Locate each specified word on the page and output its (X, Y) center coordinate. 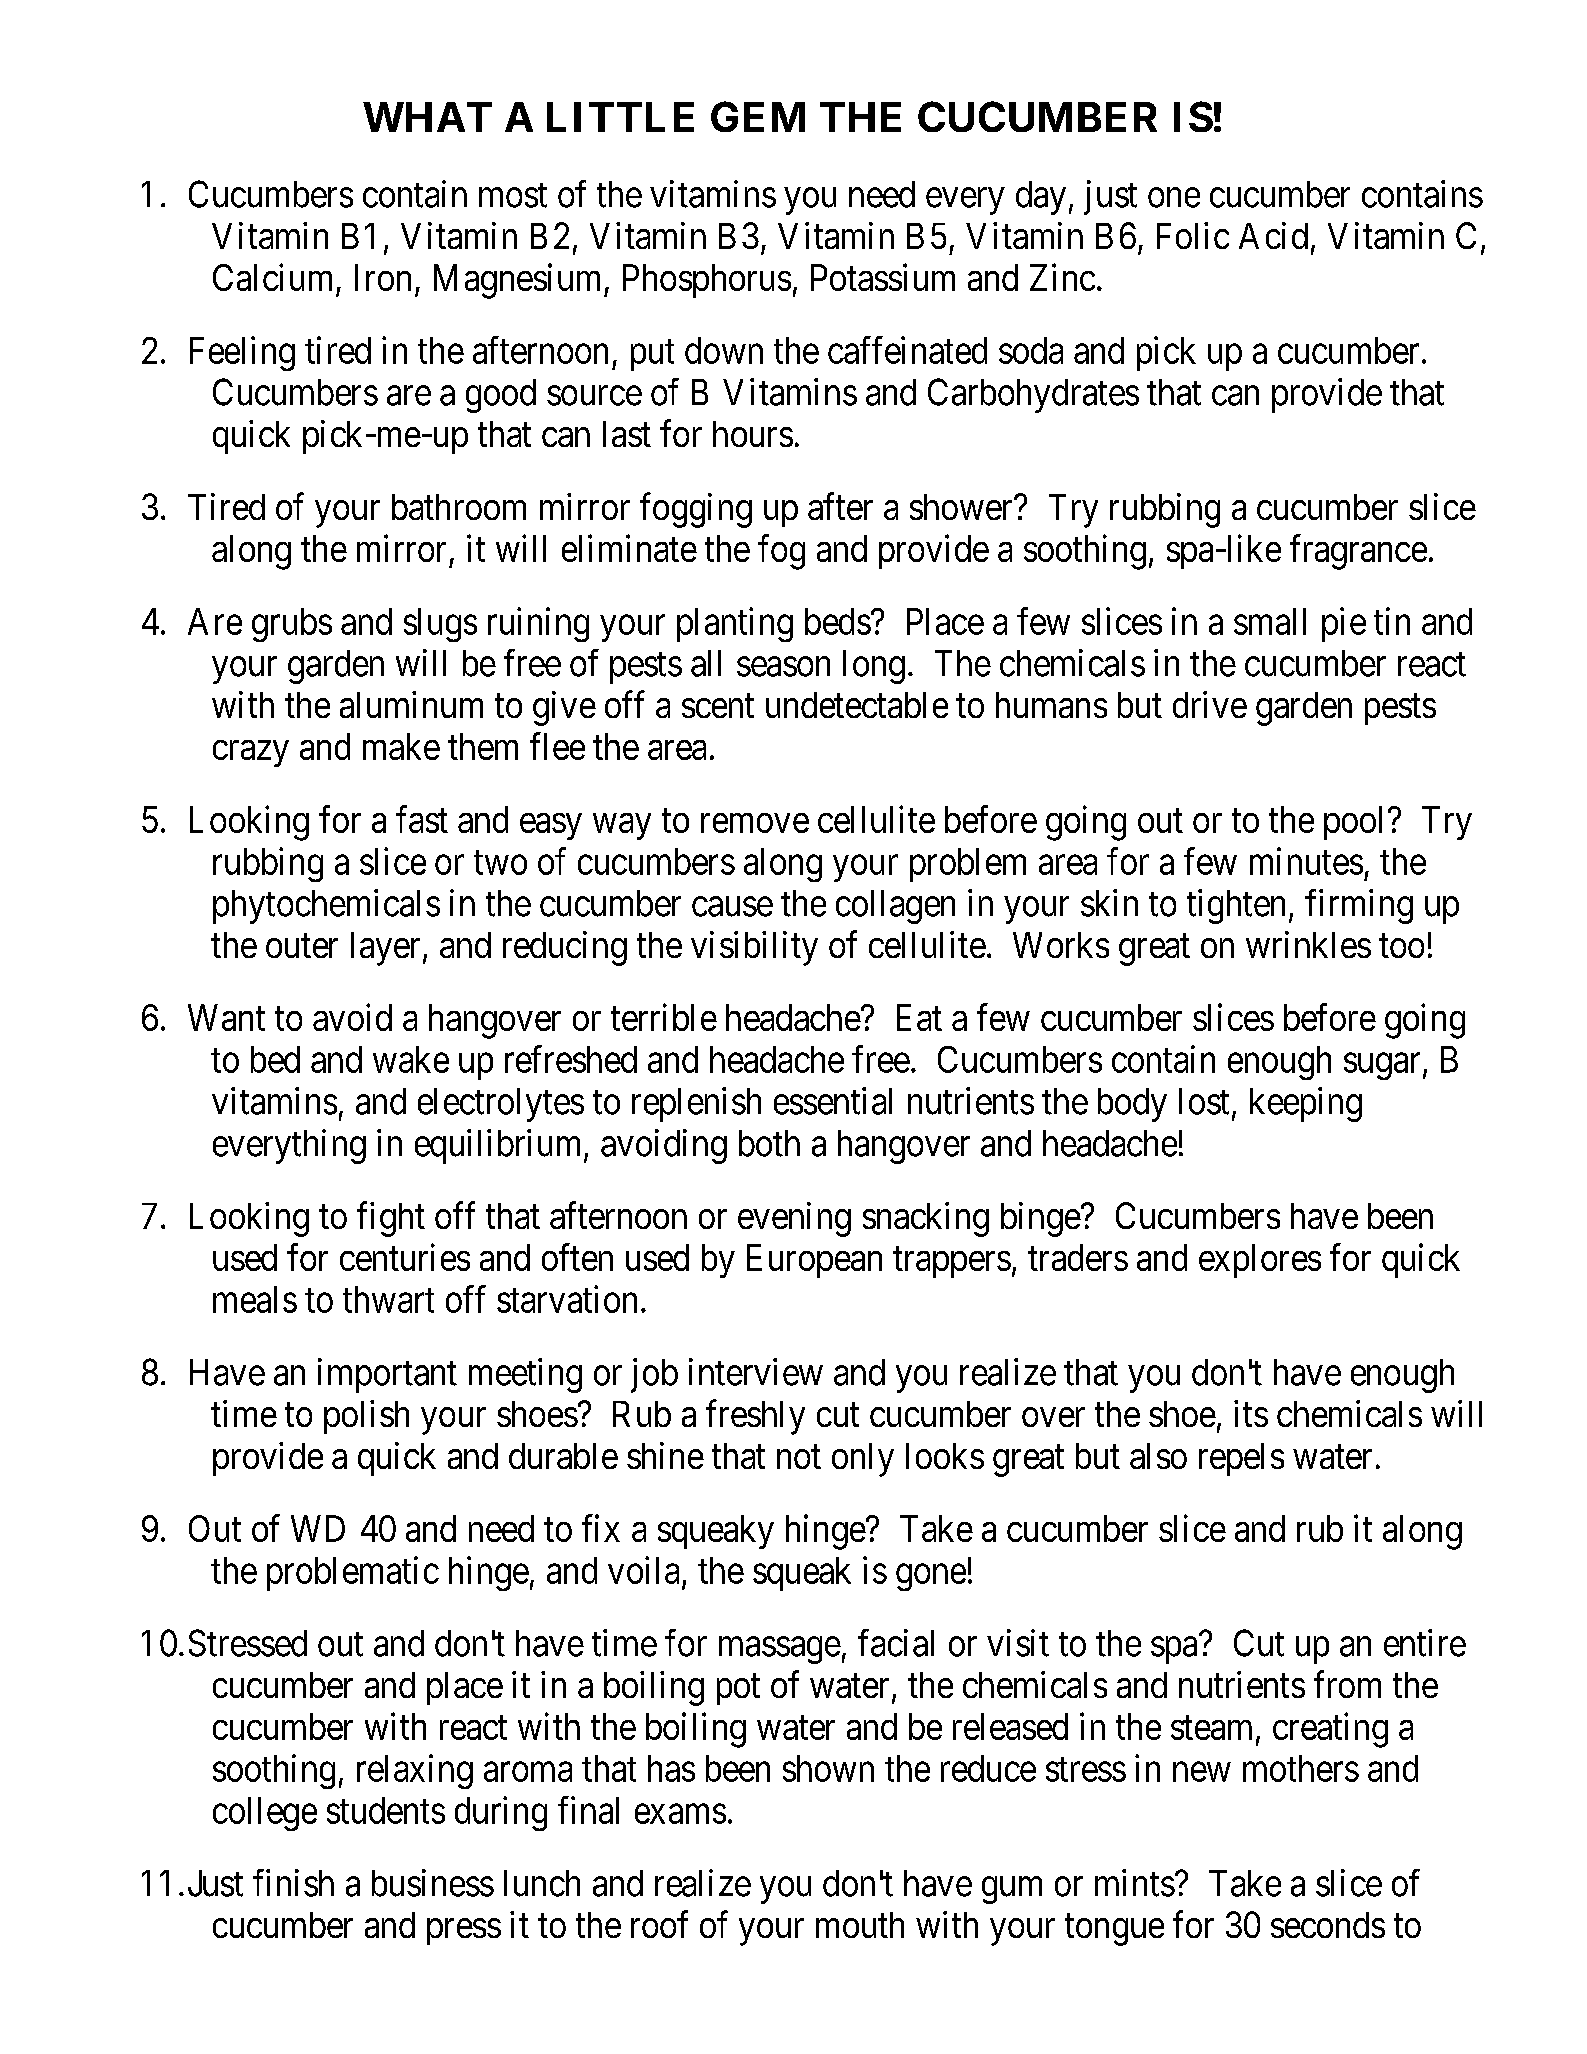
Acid (1273, 235)
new (1202, 1772)
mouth (860, 1925)
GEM (758, 116)
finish (293, 1883)
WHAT (427, 117)
